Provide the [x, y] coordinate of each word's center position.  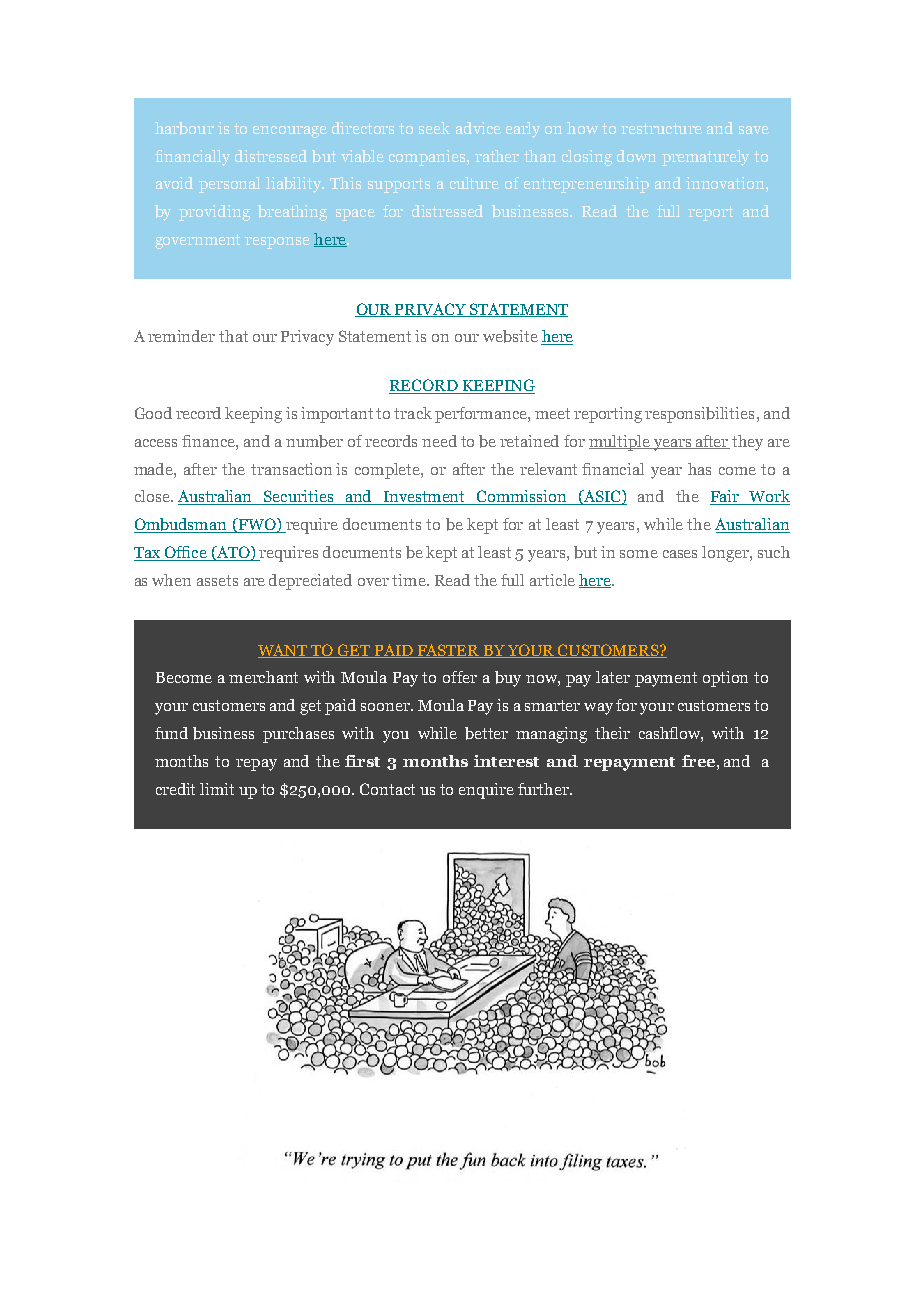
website [510, 336]
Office [185, 553]
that [233, 336]
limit [217, 789]
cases [680, 554]
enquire [486, 791]
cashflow [671, 734]
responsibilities [699, 415]
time [410, 580]
